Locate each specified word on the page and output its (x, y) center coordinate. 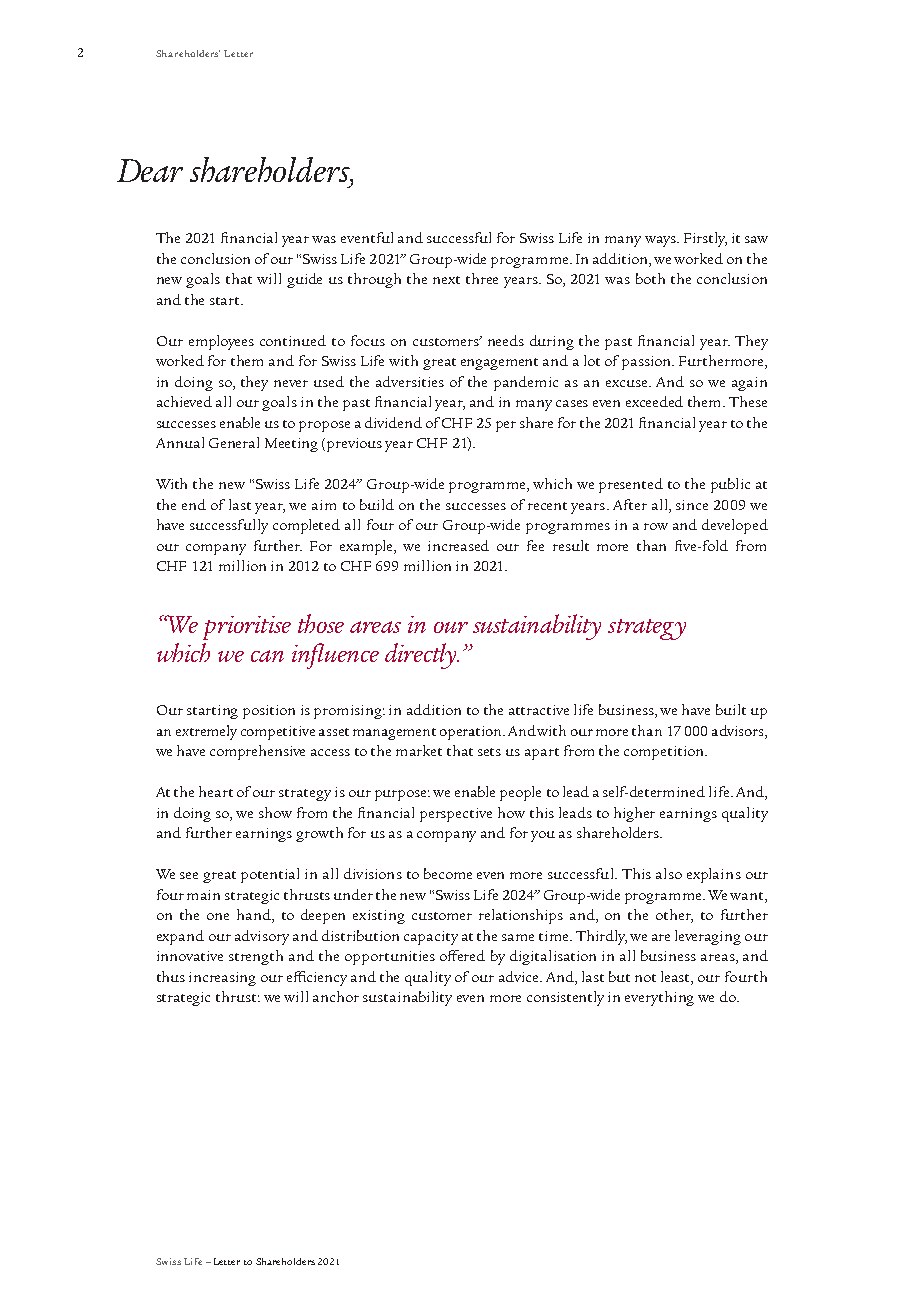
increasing (222, 979)
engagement (499, 364)
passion (648, 363)
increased (458, 545)
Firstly (705, 239)
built (731, 709)
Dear (150, 170)
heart (216, 791)
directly (422, 656)
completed (306, 526)
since (692, 505)
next (446, 280)
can (267, 656)
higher (634, 814)
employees (221, 342)
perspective (456, 815)
